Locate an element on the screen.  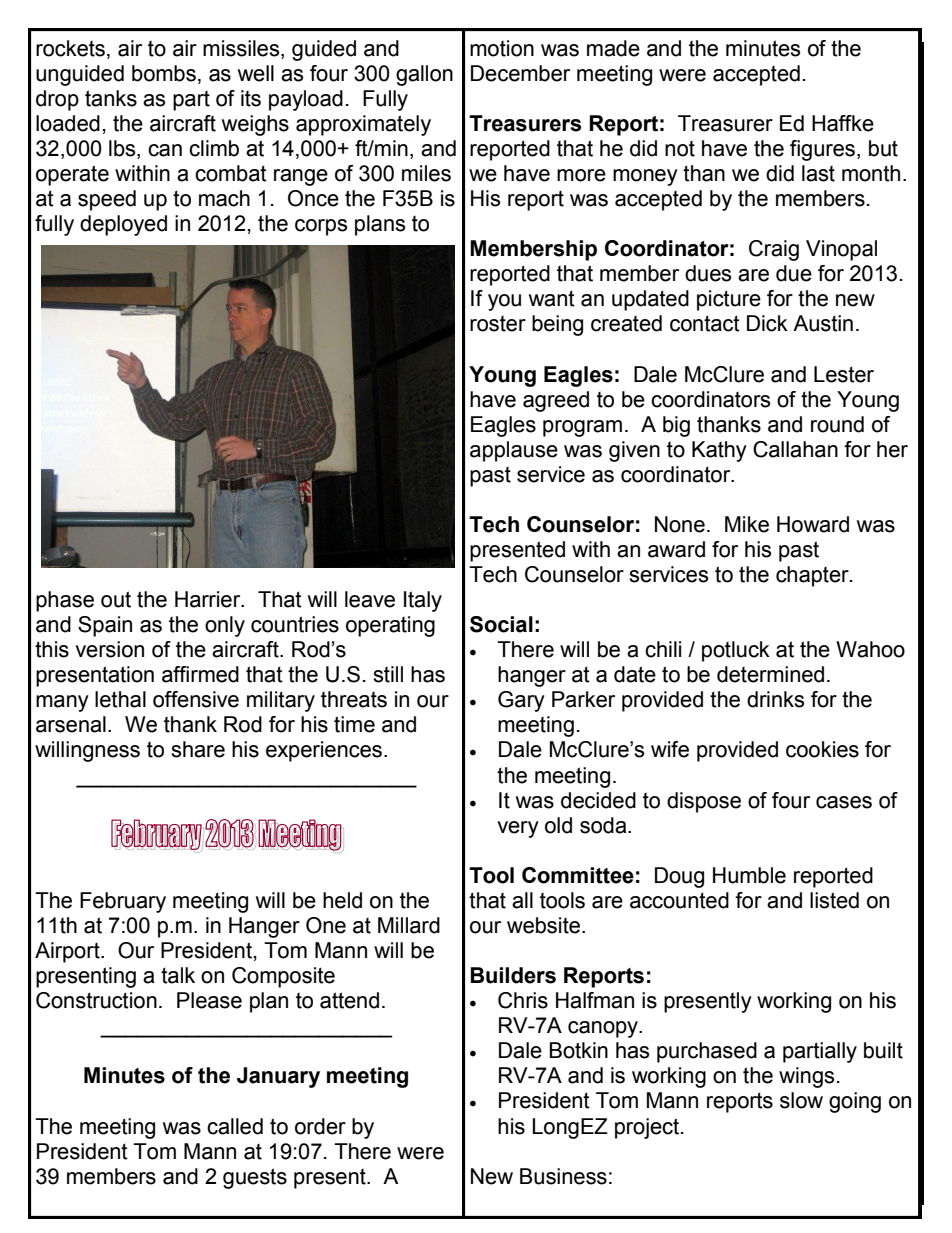
gallon is located at coordinates (424, 75).
